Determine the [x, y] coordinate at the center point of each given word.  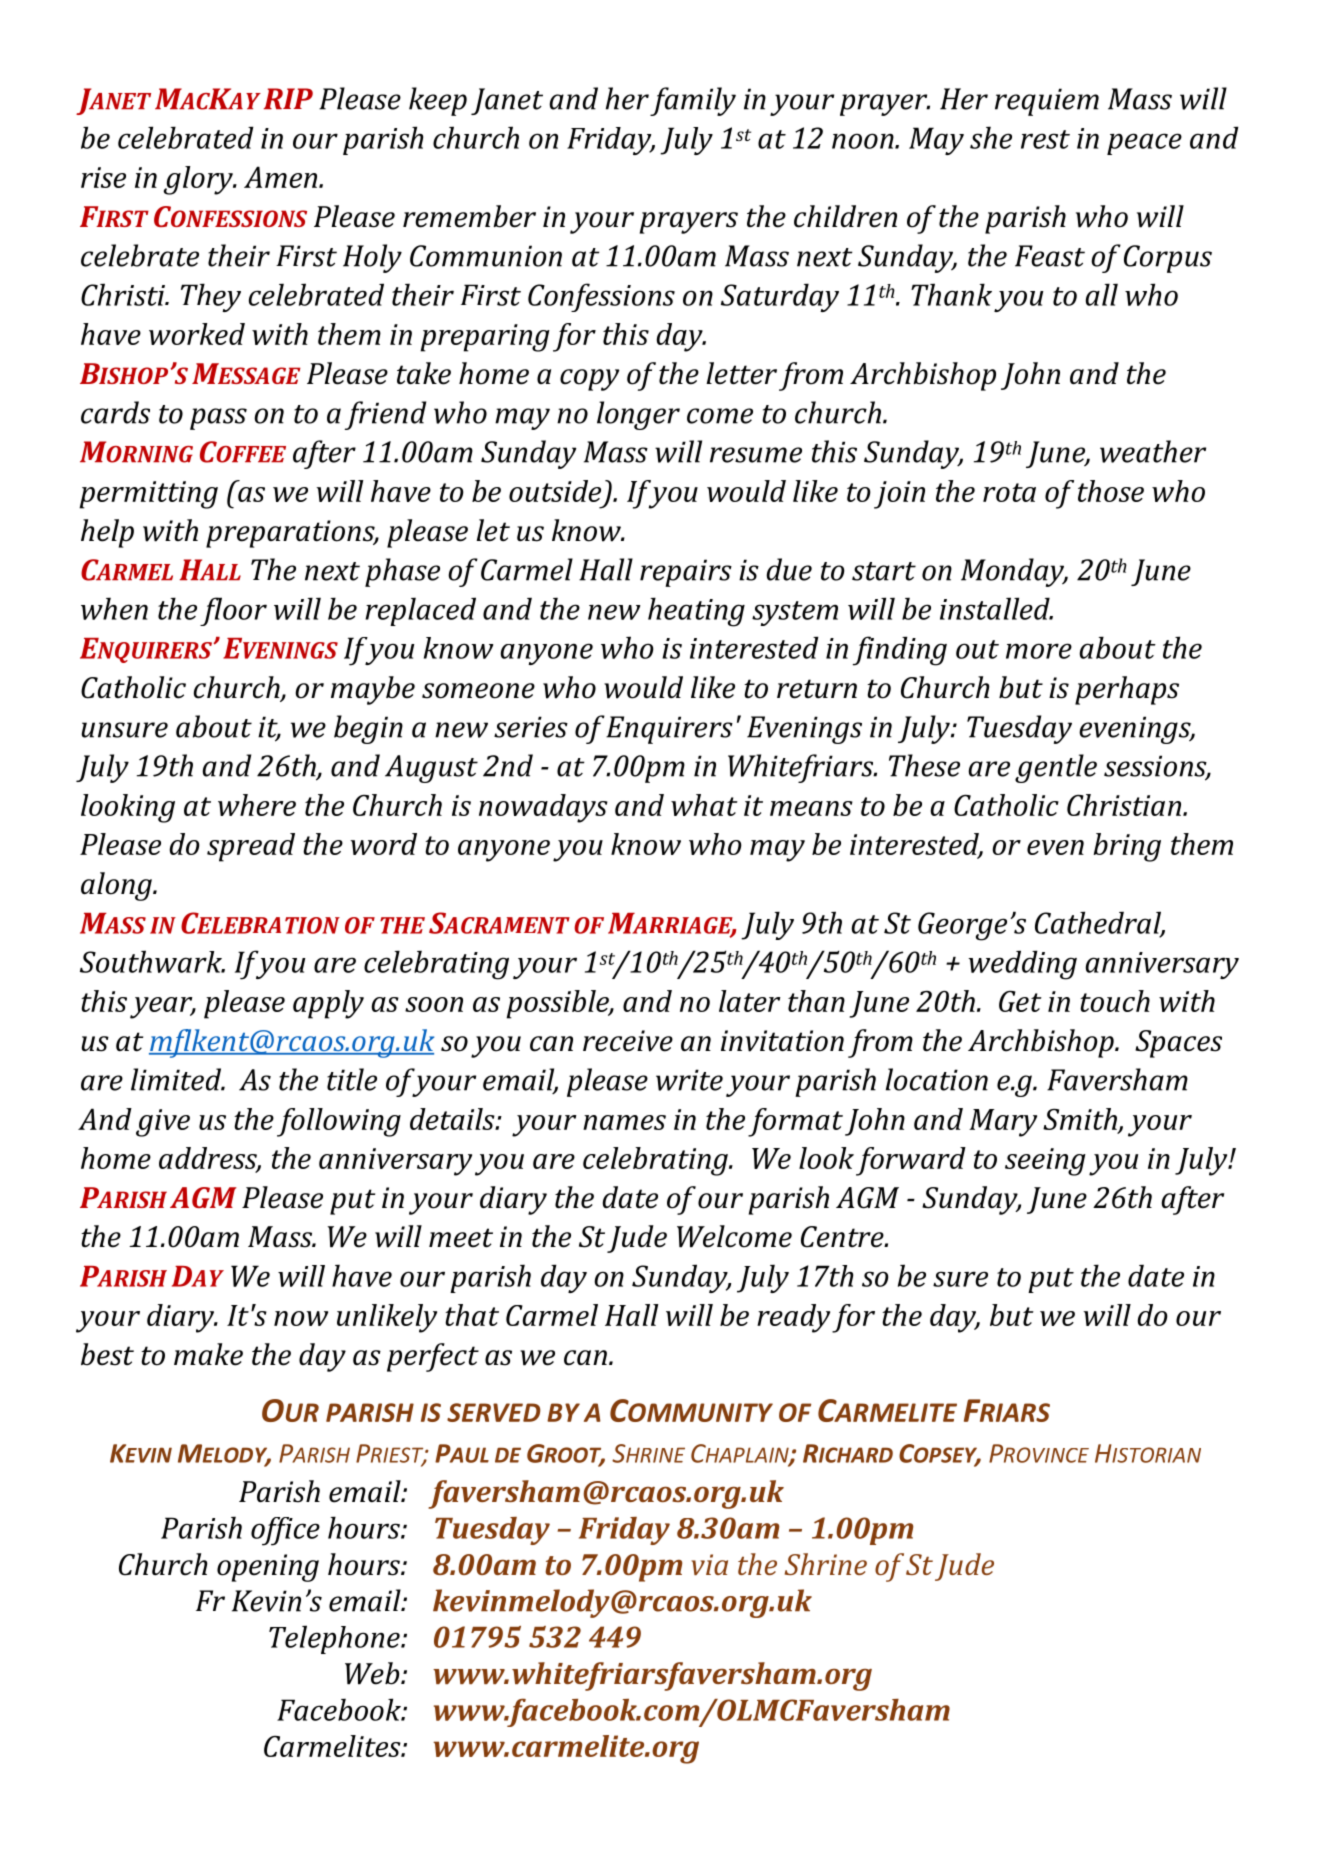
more [1039, 651]
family [693, 101]
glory [199, 180]
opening [268, 1568]
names [624, 1122]
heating [696, 612]
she [991, 137]
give [163, 1123]
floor [233, 611]
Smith [1081, 1120]
